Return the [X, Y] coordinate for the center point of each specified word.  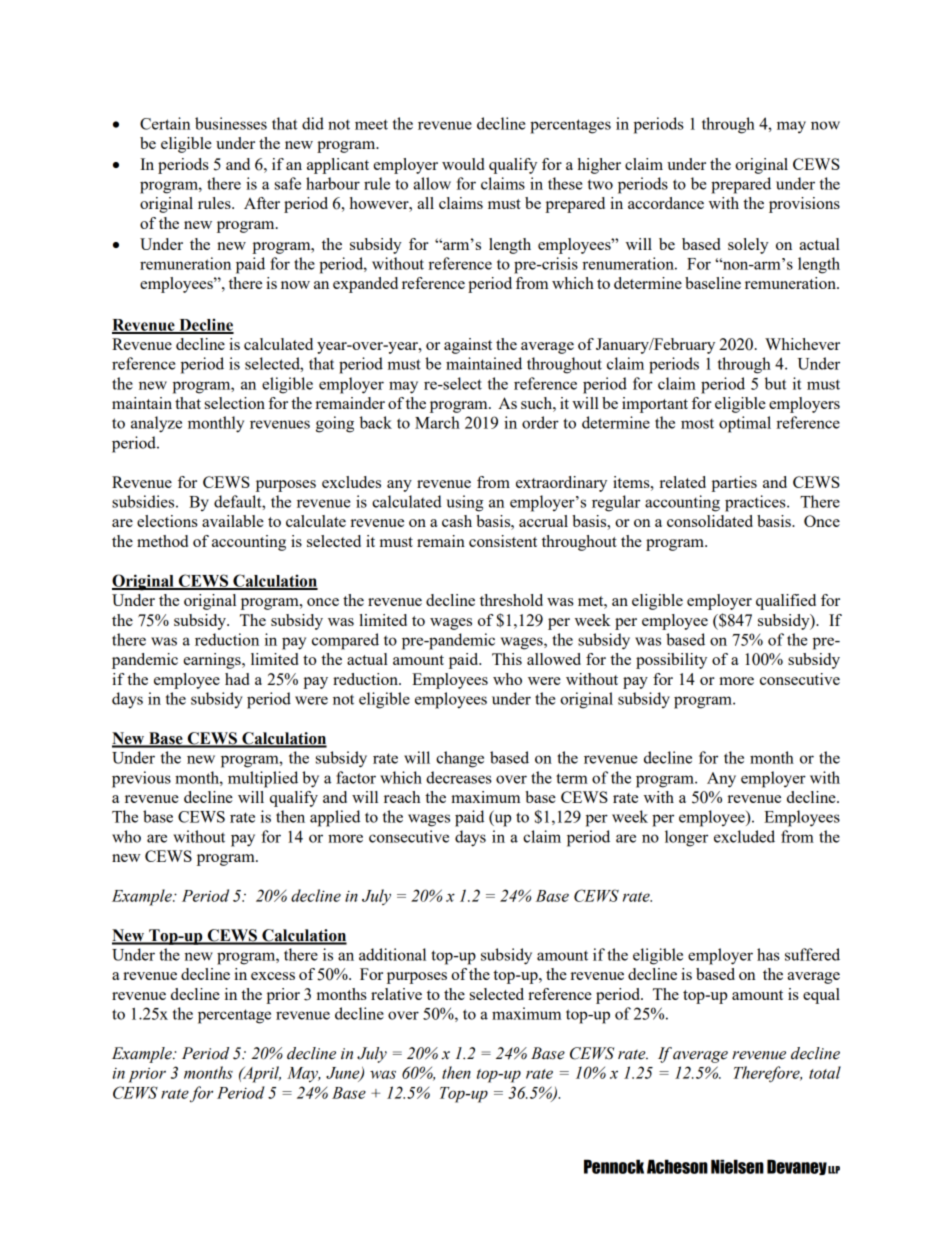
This [507, 659]
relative [396, 994]
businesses [231, 123]
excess [273, 976]
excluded [744, 836]
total [825, 1072]
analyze [156, 424]
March [437, 422]
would [463, 164]
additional [392, 954]
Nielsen [737, 1166]
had [237, 679]
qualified [786, 602]
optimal [745, 424]
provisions [804, 205]
